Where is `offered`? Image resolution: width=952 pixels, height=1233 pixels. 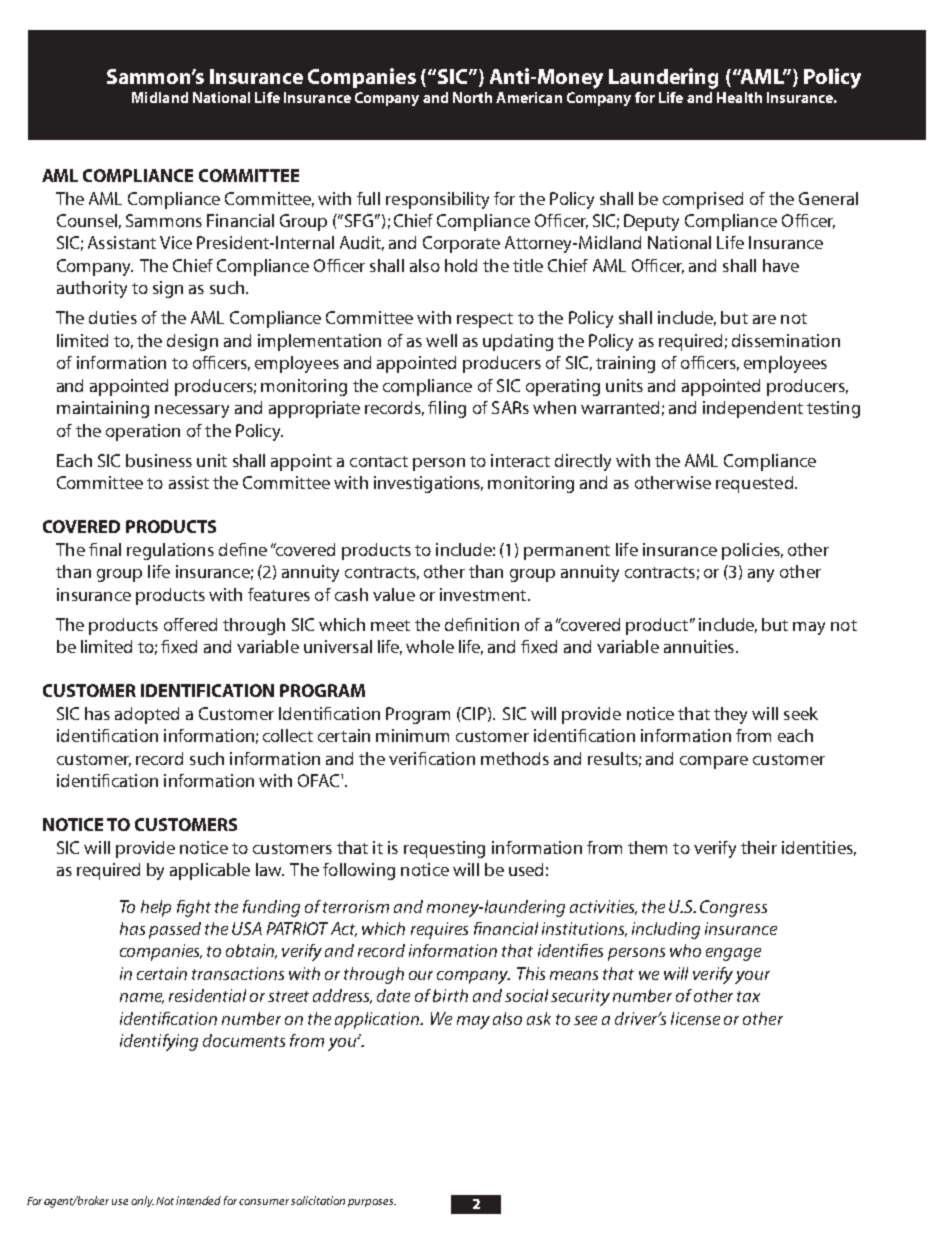 offered is located at coordinates (190, 624).
